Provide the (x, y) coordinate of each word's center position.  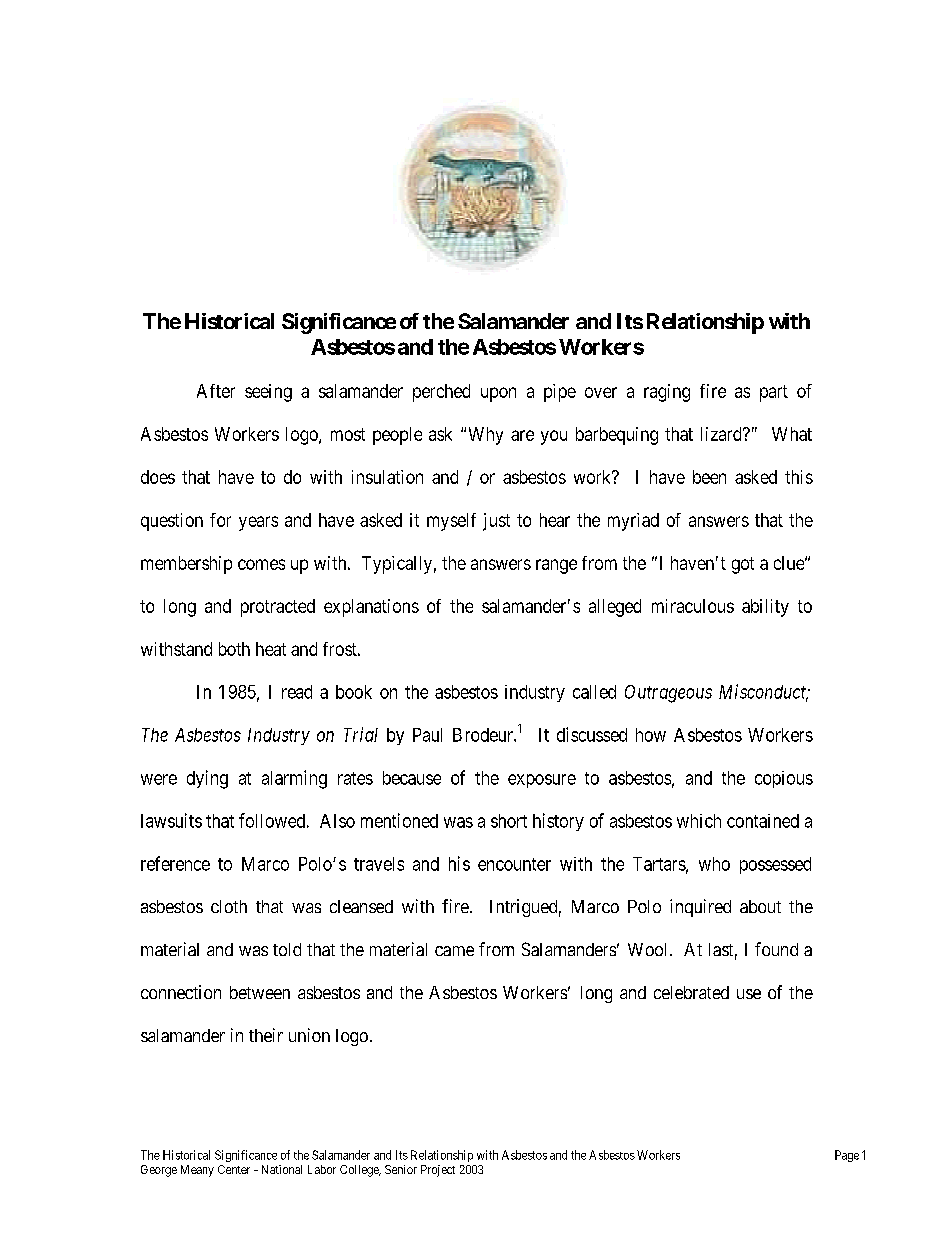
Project (438, 1171)
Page (847, 1156)
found (776, 949)
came (454, 951)
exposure (542, 781)
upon (498, 394)
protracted (278, 608)
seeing (268, 393)
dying (207, 779)
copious (784, 779)
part (774, 393)
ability (765, 608)
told (287, 949)
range (556, 566)
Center (234, 1169)
